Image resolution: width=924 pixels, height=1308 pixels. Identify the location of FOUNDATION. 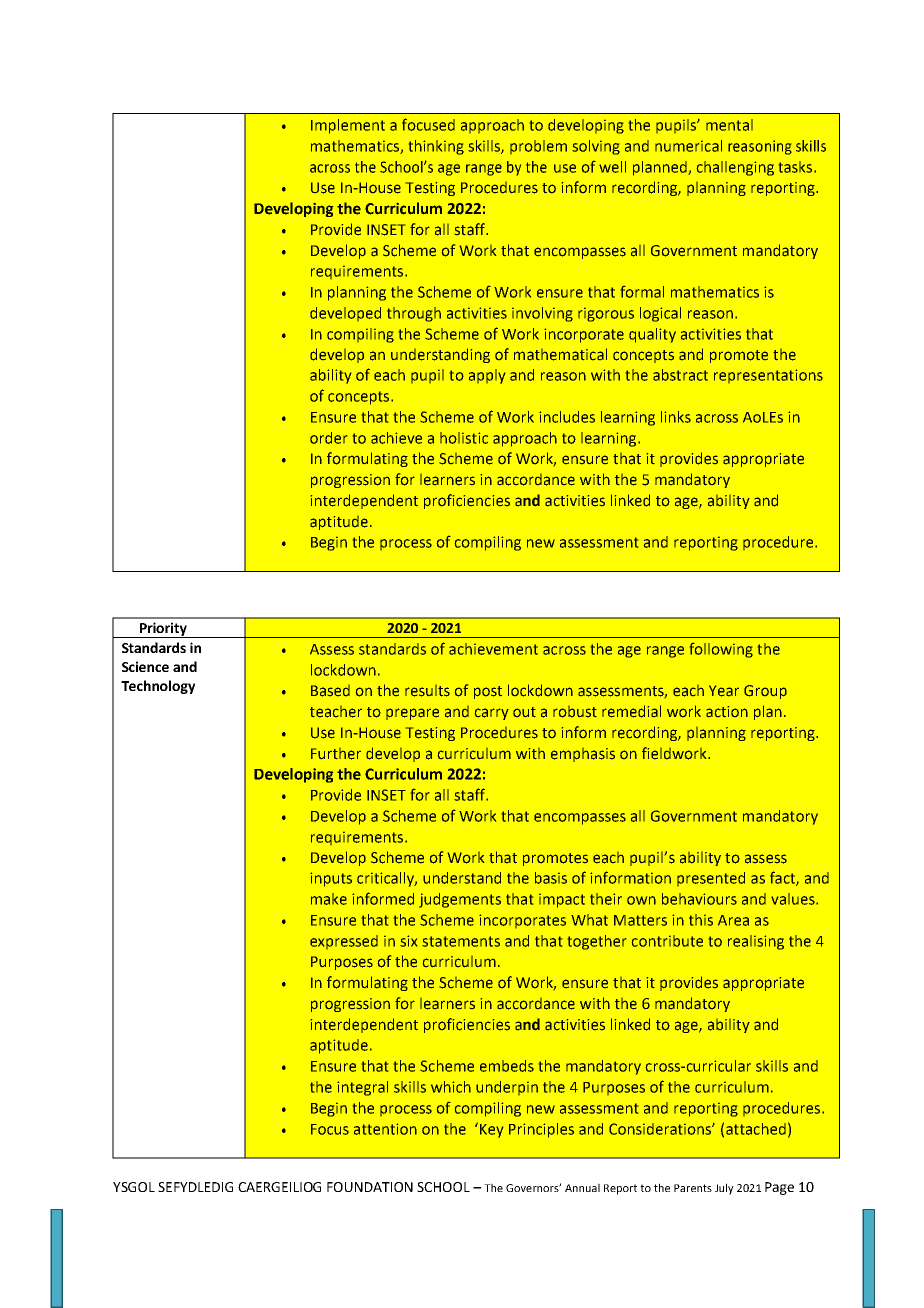
(370, 1187).
